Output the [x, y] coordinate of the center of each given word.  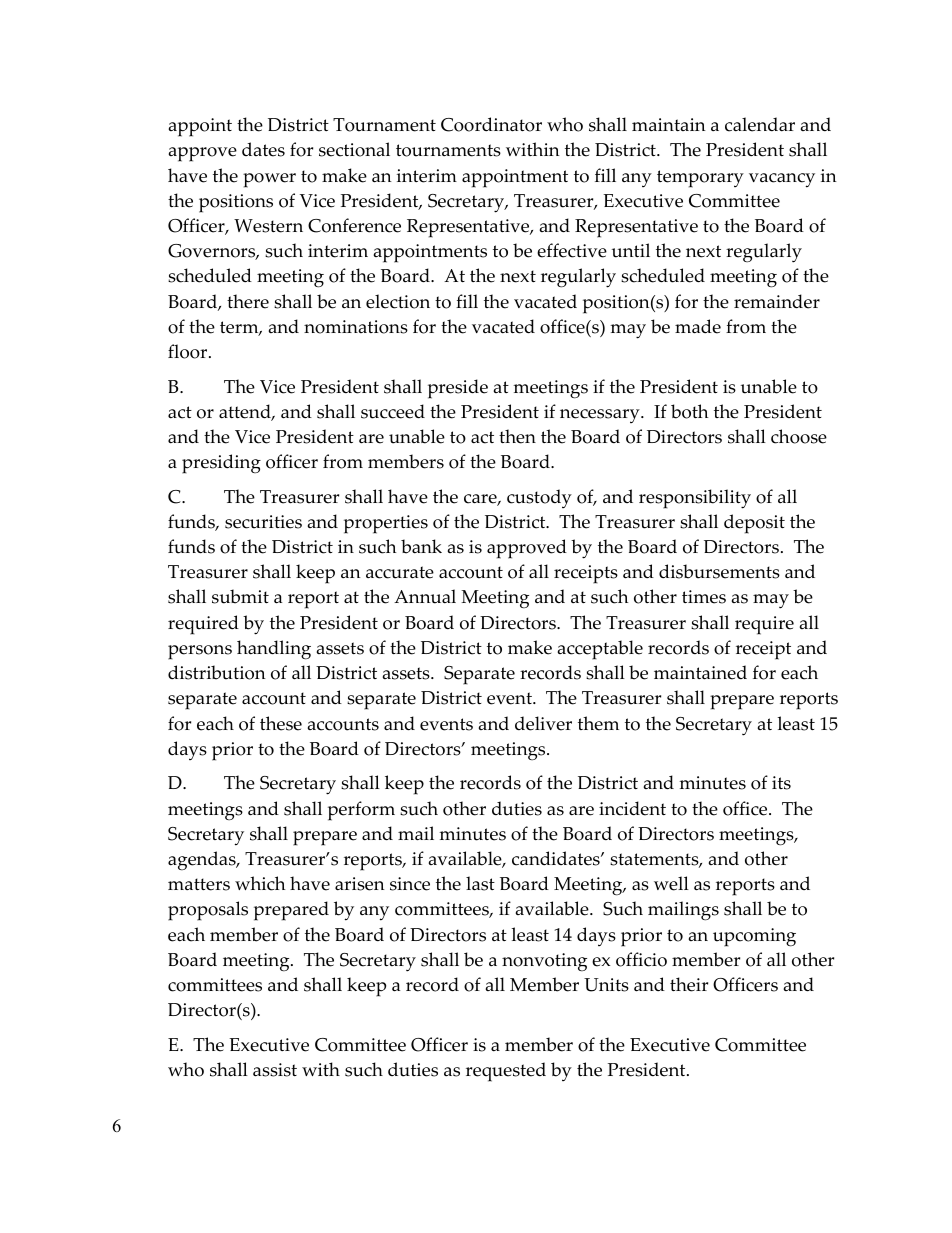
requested [506, 1072]
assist [275, 1070]
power [269, 180]
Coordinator [491, 124]
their [689, 984]
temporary [700, 179]
